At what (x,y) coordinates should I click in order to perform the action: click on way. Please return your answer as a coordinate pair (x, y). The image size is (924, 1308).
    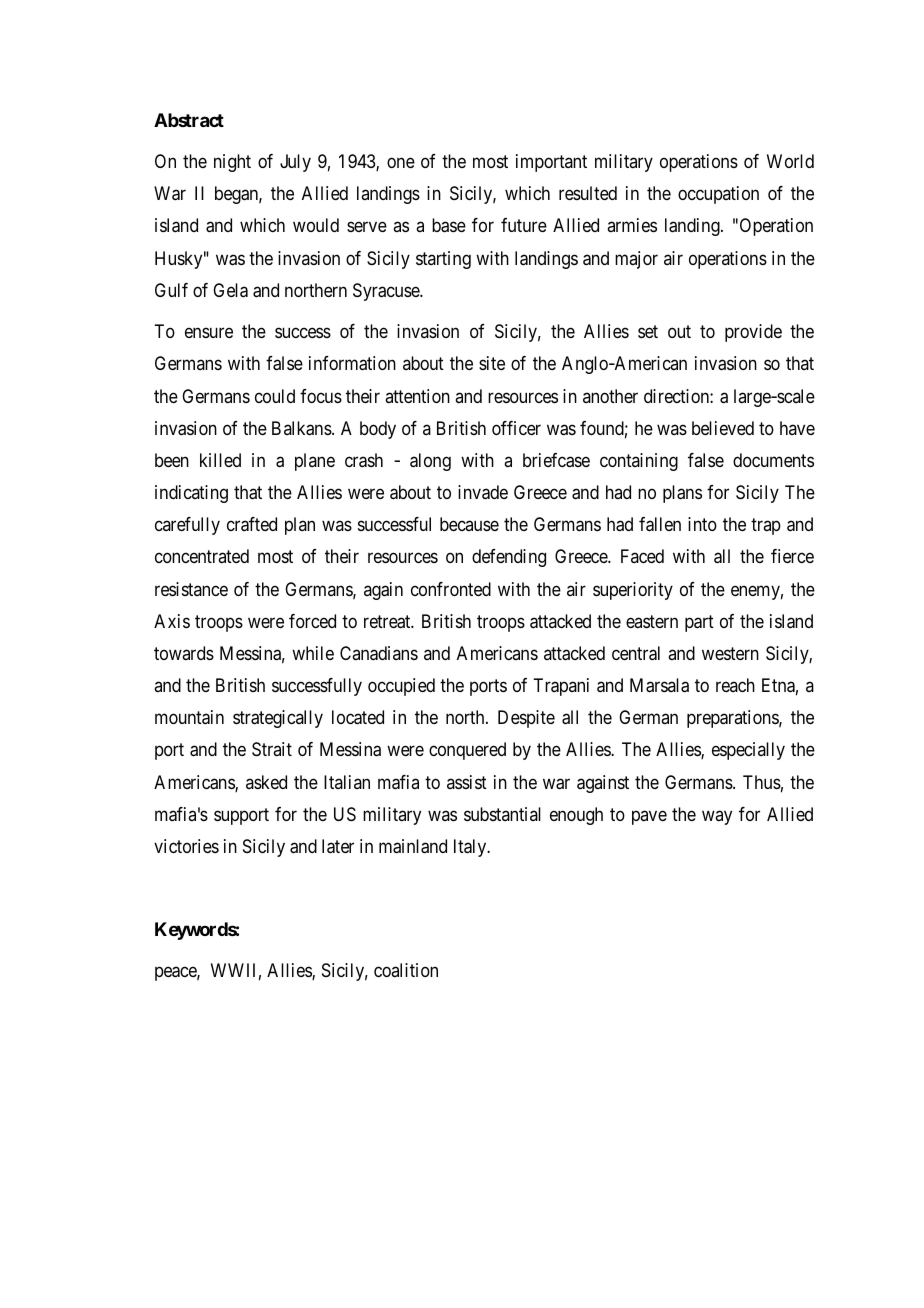
    Looking at the image, I should click on (717, 817).
